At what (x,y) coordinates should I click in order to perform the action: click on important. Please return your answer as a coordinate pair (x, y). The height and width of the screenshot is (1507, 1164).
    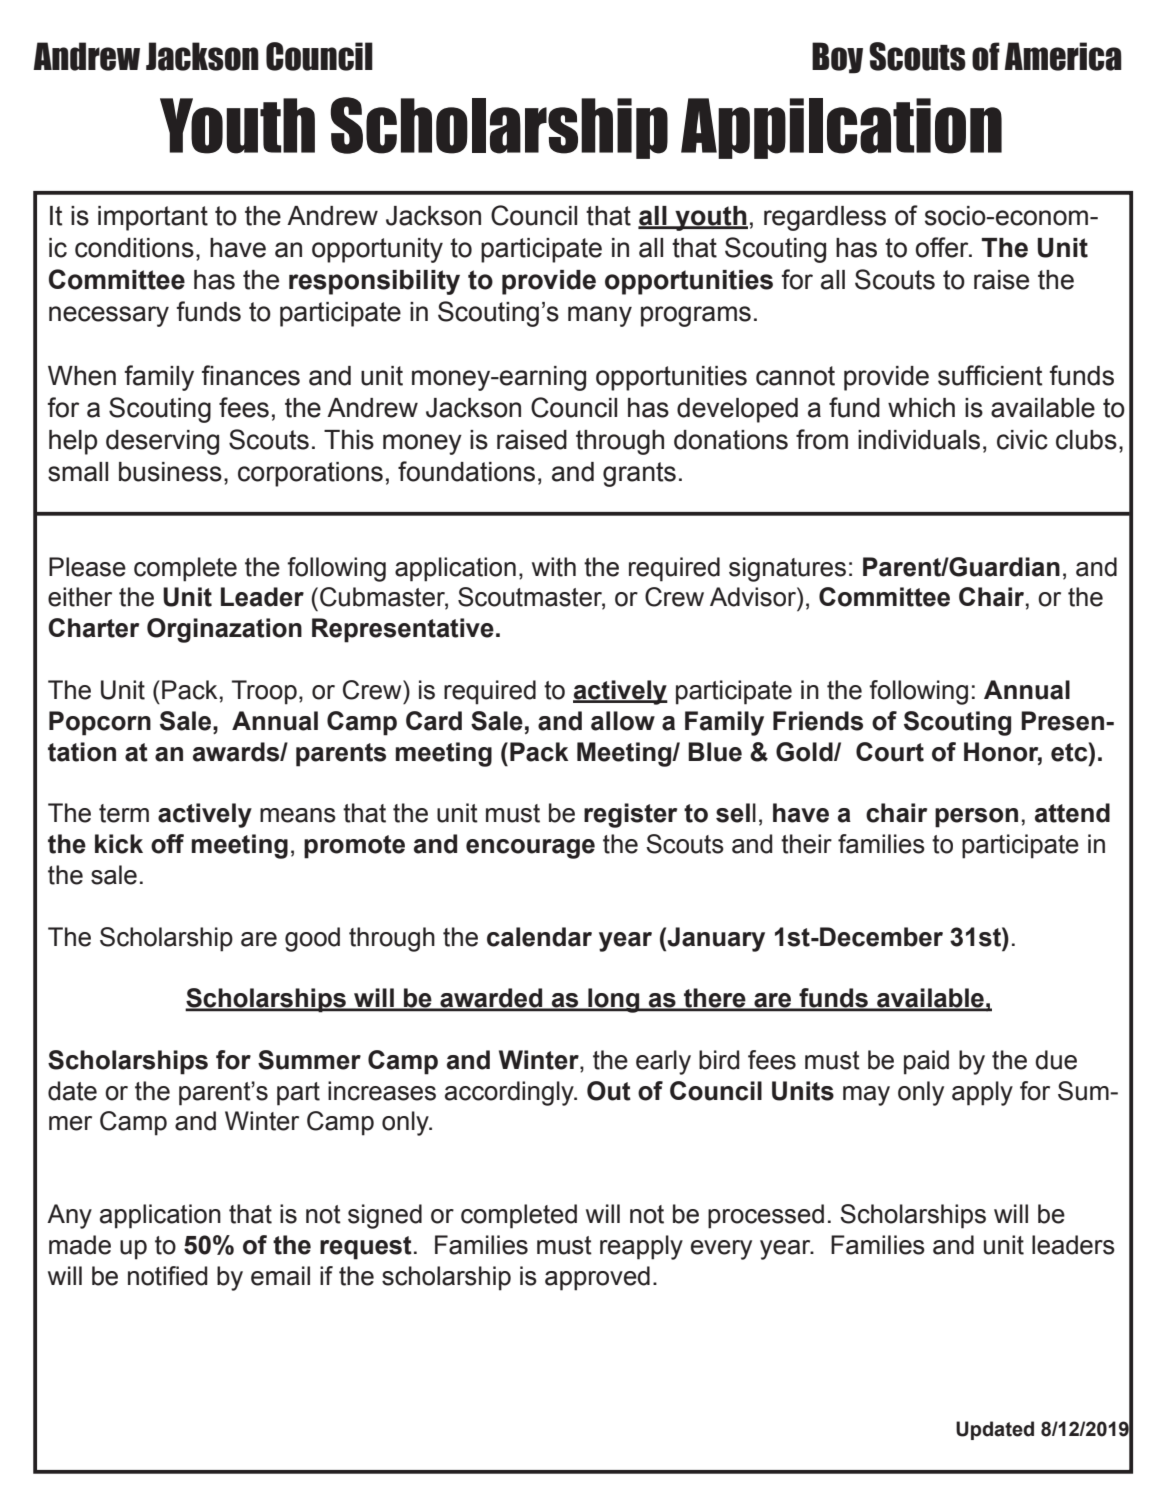
    Looking at the image, I should click on (153, 218).
